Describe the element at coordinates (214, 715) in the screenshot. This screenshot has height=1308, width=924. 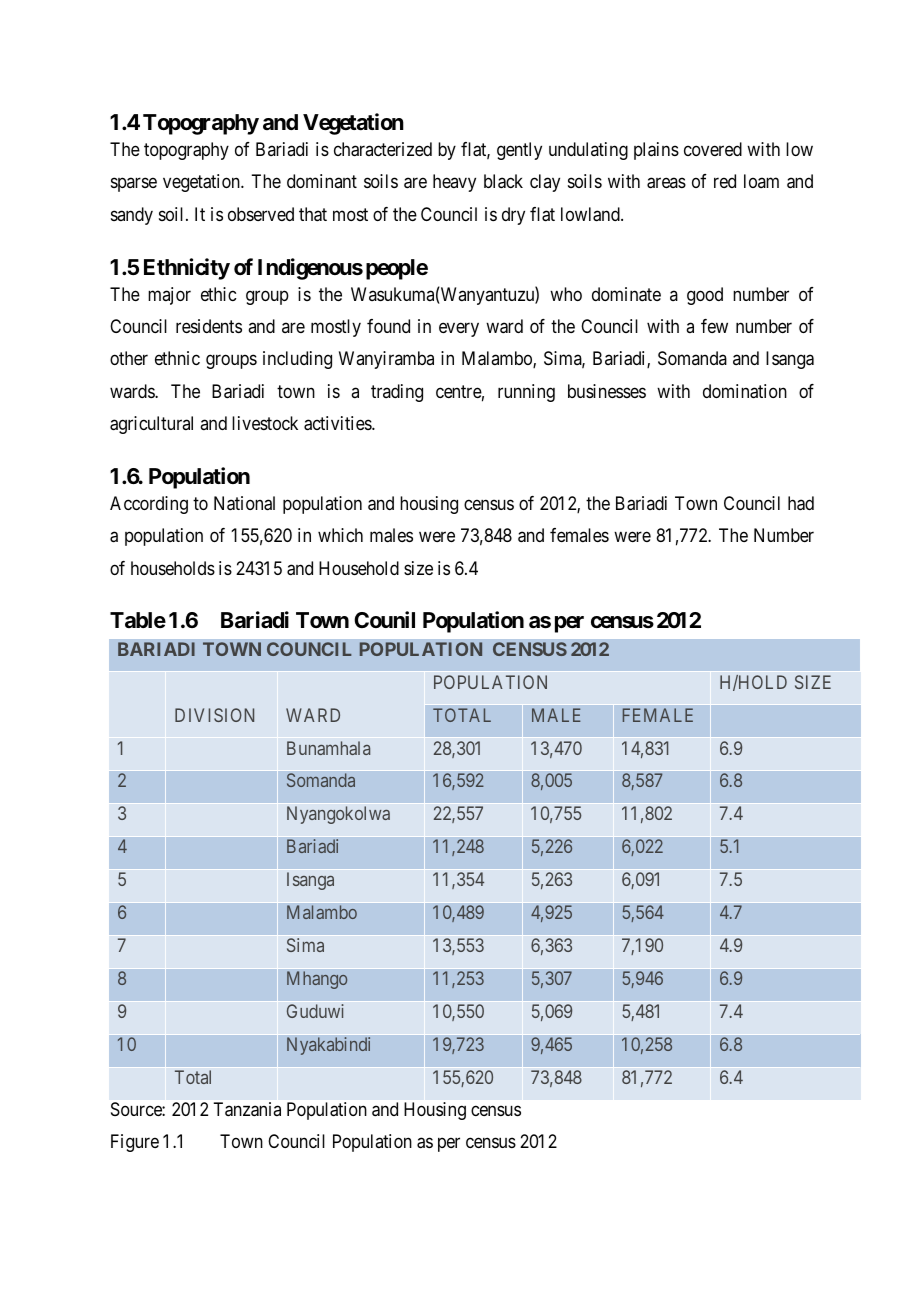
I see `DIVISION` at that location.
